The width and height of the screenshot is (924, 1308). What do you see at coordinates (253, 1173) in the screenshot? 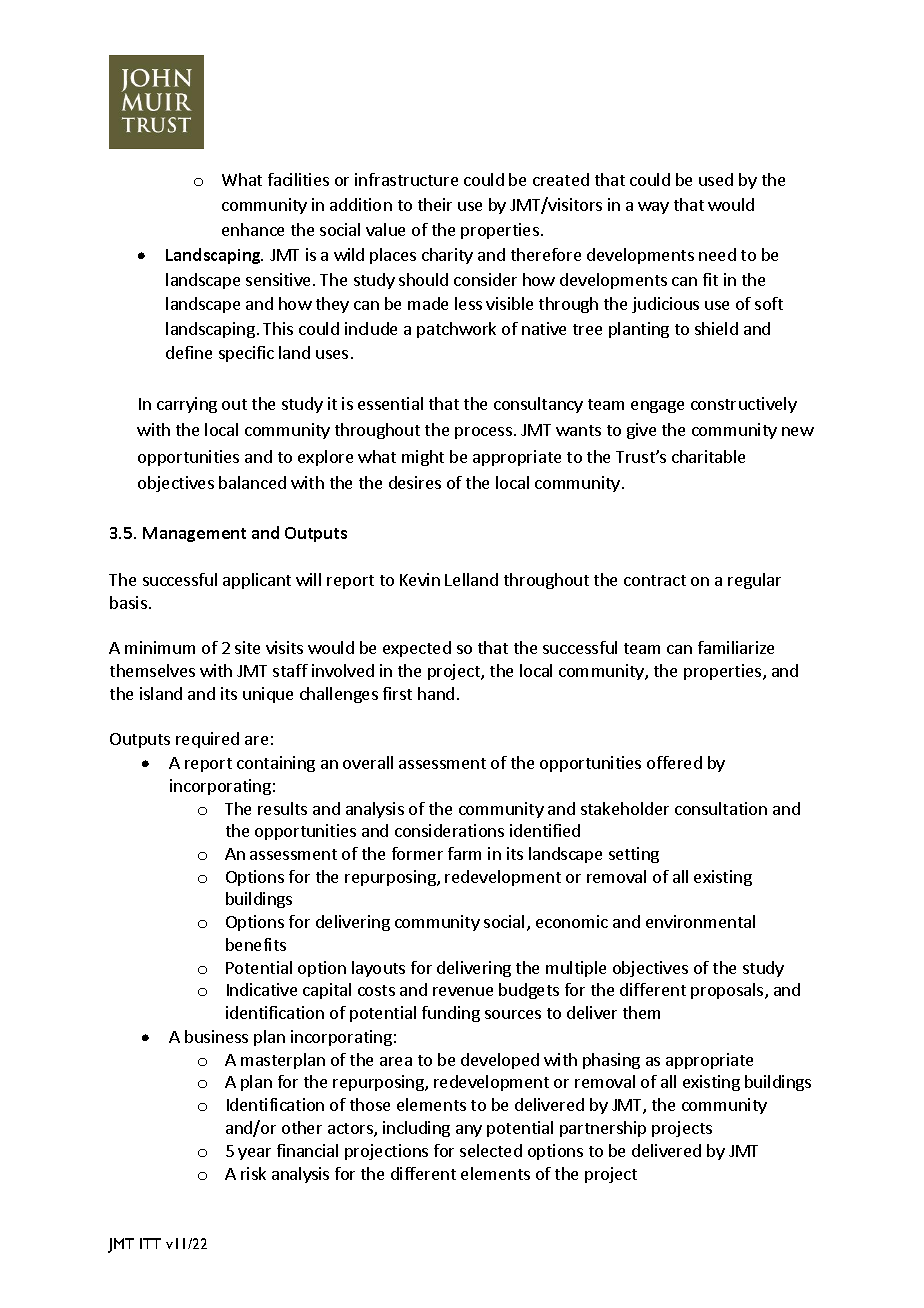
I see `risk` at bounding box center [253, 1173].
